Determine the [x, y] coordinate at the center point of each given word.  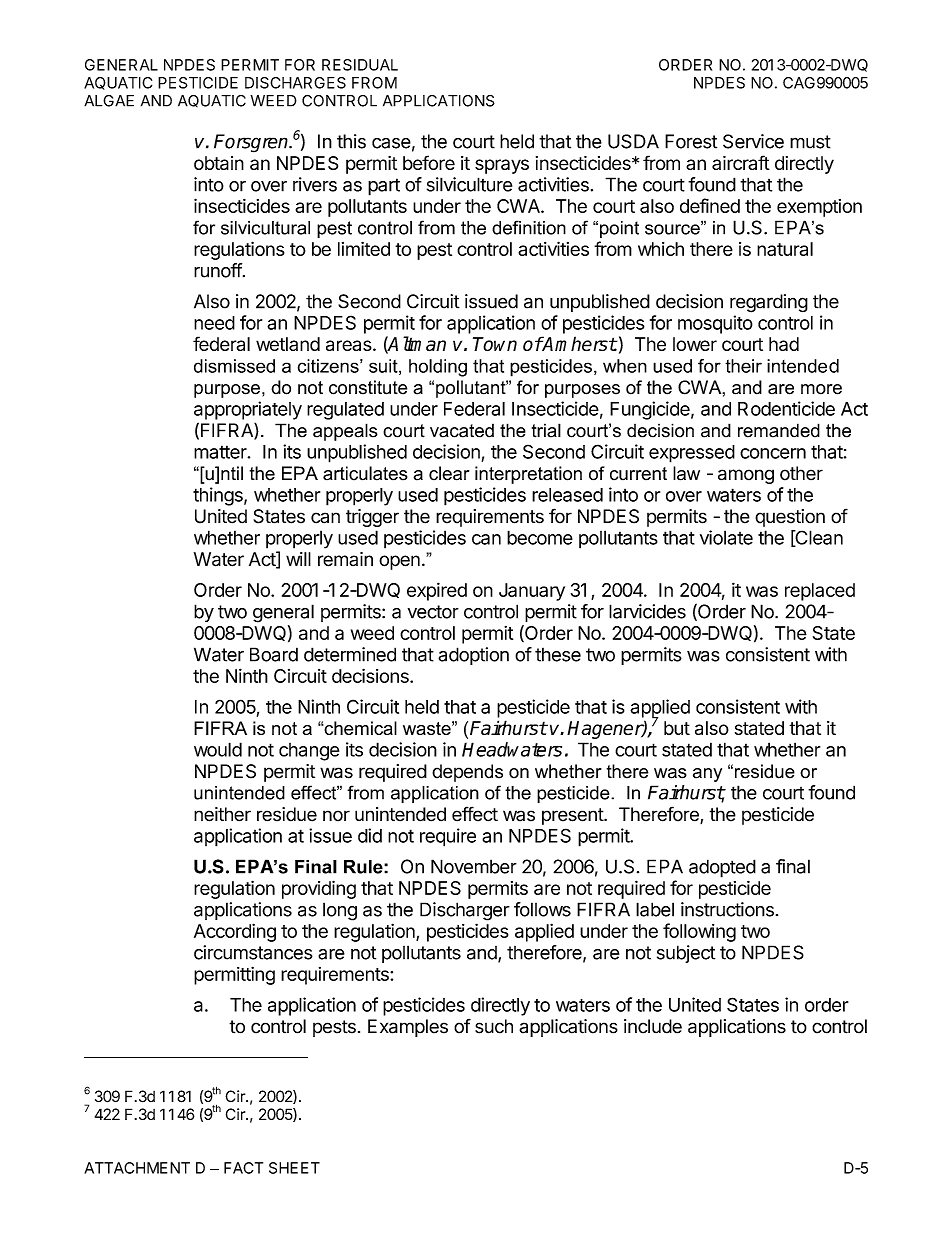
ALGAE [109, 101]
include [653, 1026]
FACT [243, 1168]
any [707, 775]
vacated [462, 430]
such [494, 1026]
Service [753, 141]
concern [773, 453]
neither [222, 814]
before [429, 162]
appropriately [248, 410]
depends [467, 773]
